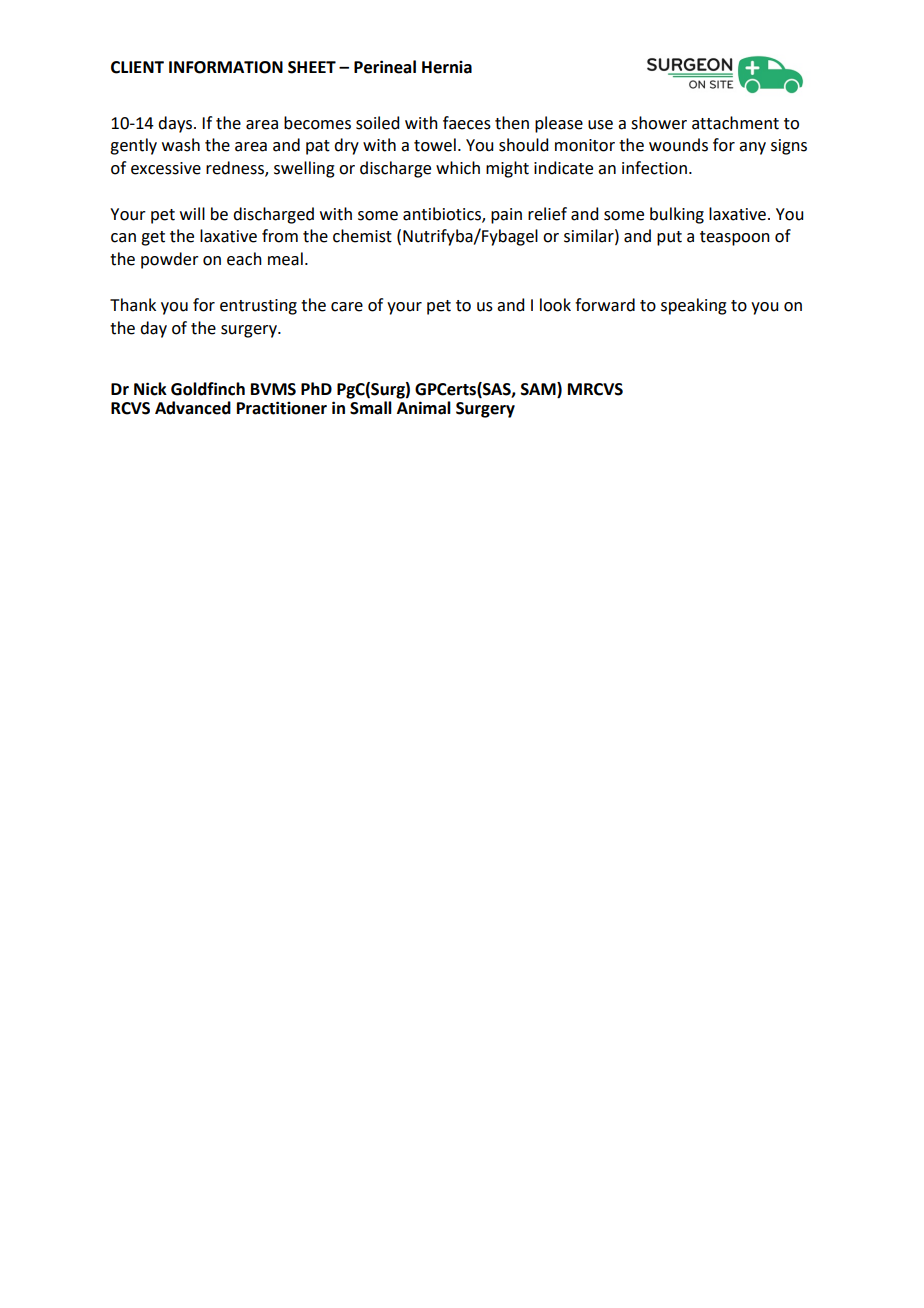 This screenshot has width=924, height=1308. What do you see at coordinates (555, 305) in the screenshot?
I see `look` at bounding box center [555, 305].
